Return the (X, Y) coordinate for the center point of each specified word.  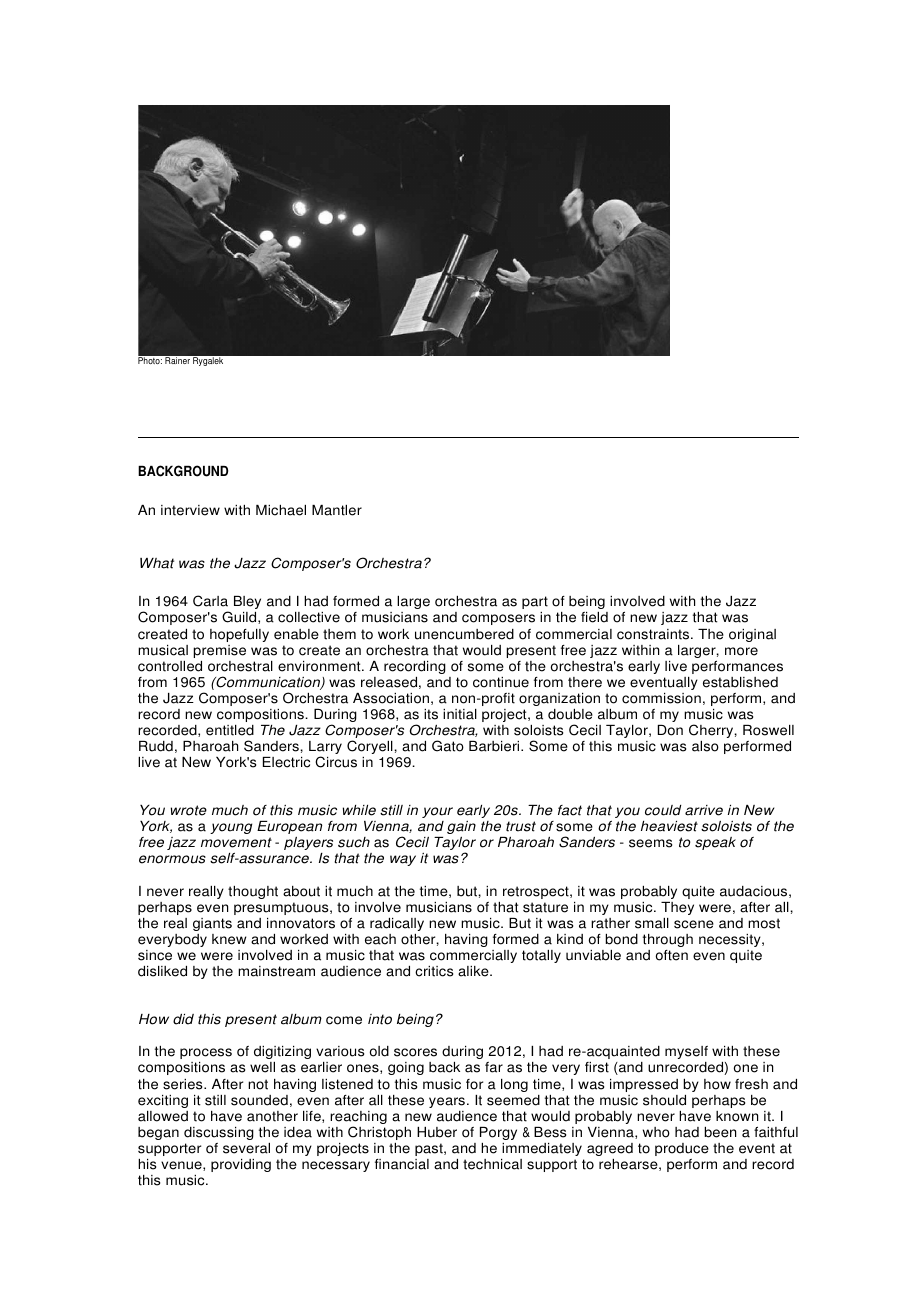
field (594, 617)
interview (190, 510)
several (246, 1148)
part (535, 602)
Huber (437, 1132)
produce (682, 1149)
